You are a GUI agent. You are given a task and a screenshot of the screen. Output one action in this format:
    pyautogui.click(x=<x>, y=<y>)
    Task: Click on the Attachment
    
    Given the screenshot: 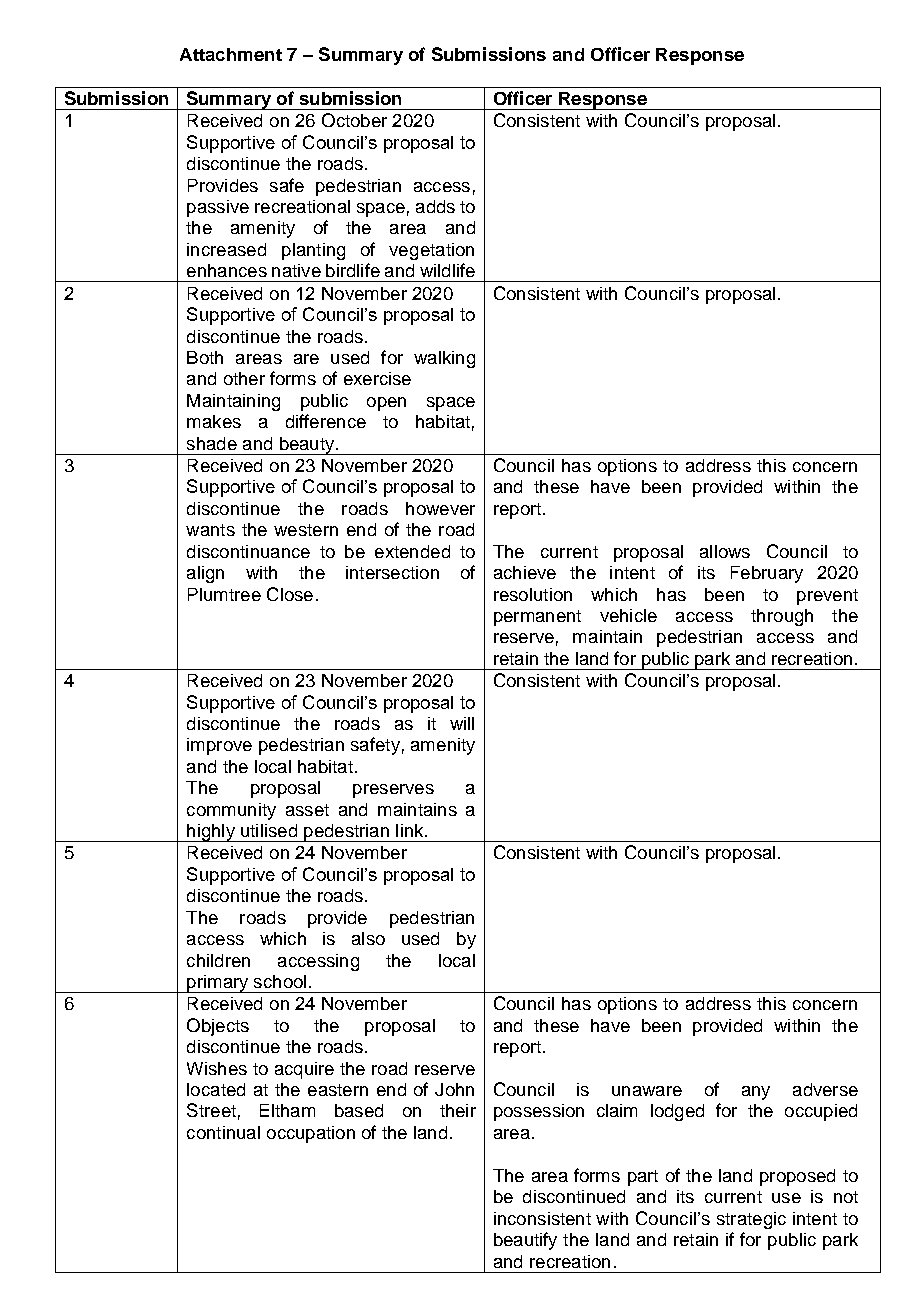 What is the action you would take?
    pyautogui.click(x=231, y=54)
